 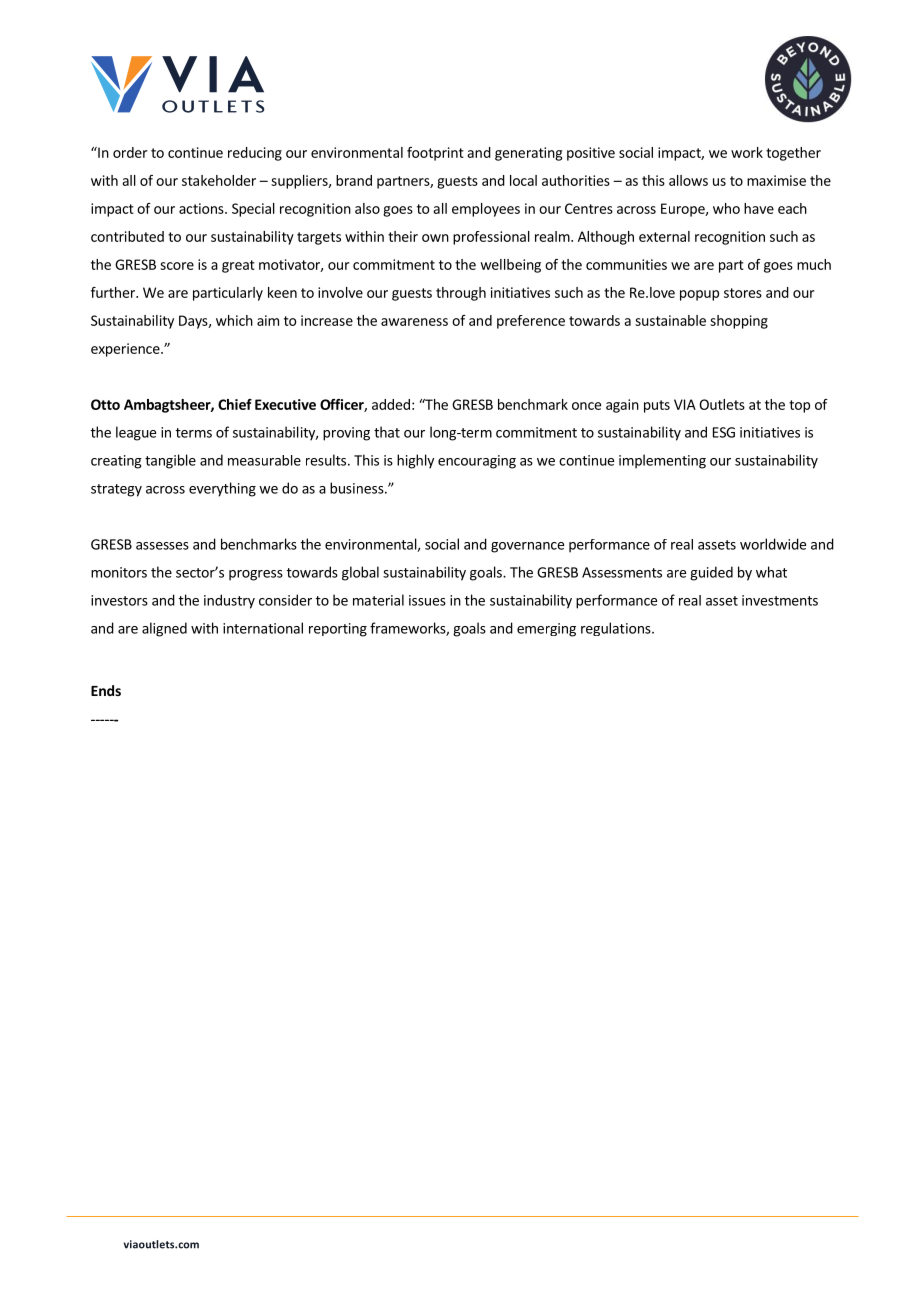 What do you see at coordinates (546, 630) in the screenshot?
I see `emerging` at bounding box center [546, 630].
